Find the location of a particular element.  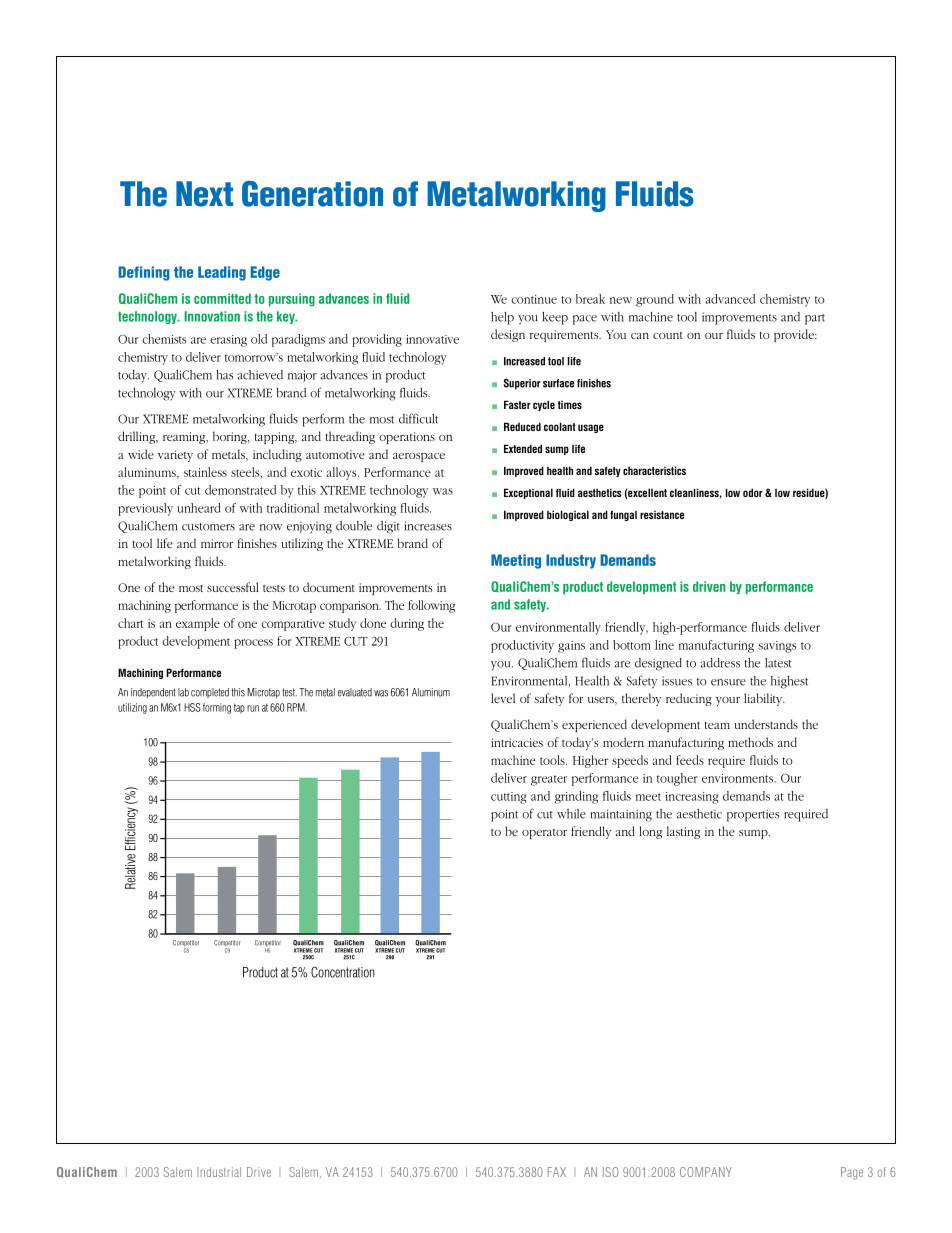

FAX is located at coordinates (557, 1172).
